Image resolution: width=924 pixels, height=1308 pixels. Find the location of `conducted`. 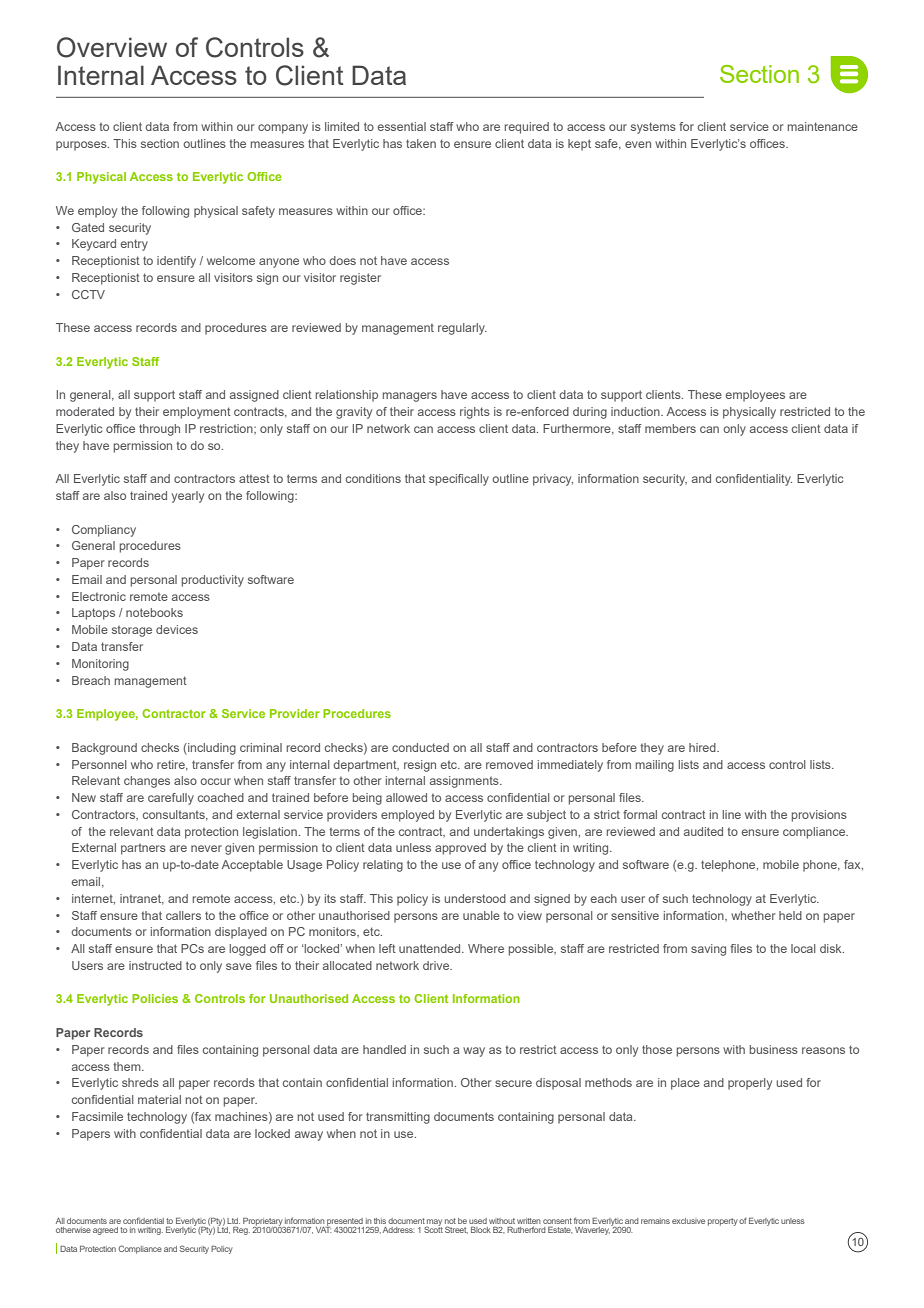

conducted is located at coordinates (420, 747).
